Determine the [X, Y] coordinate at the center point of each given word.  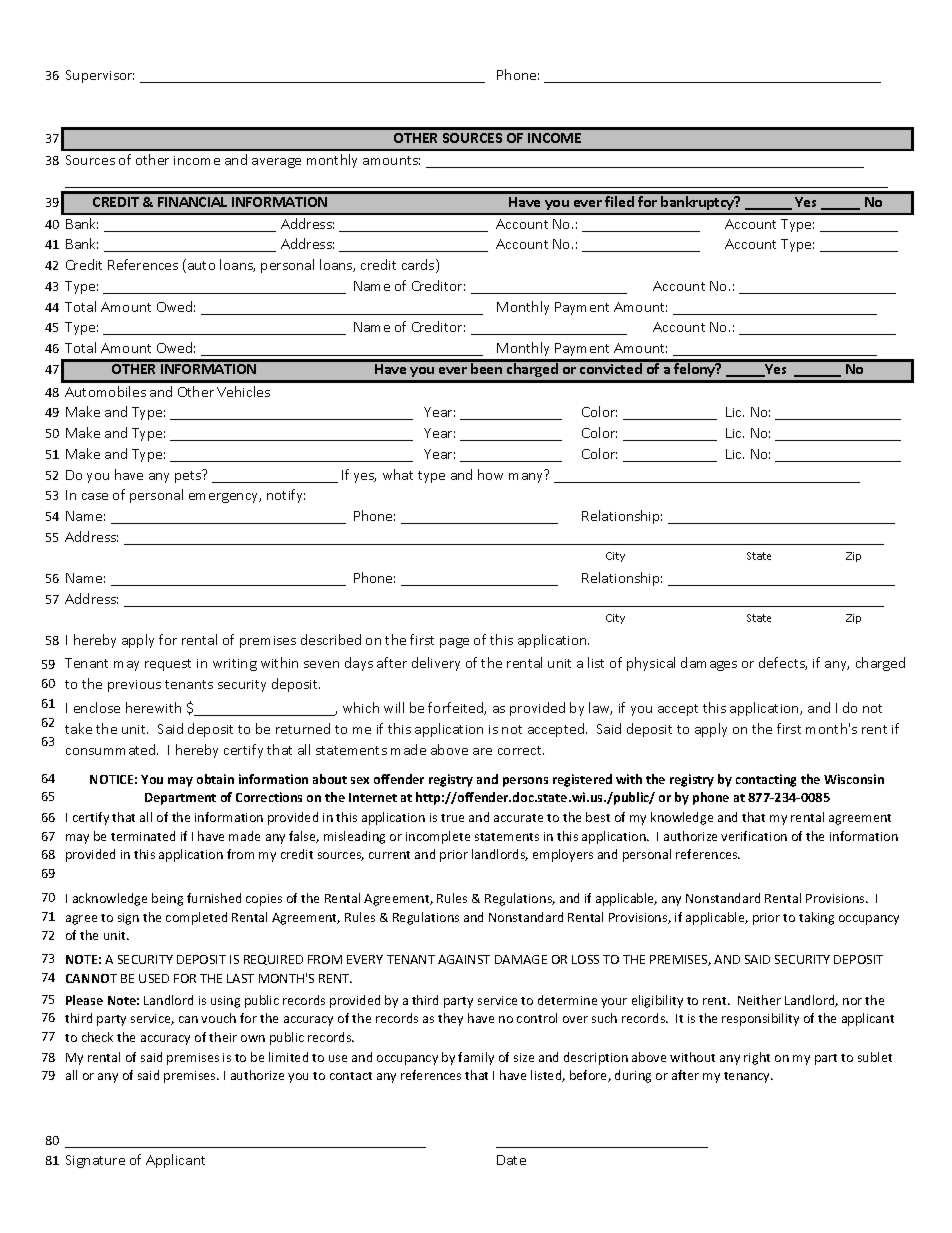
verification [754, 836]
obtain [215, 779]
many [527, 476]
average [276, 163]
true [452, 818]
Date [511, 1160]
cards [419, 266]
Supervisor [100, 76]
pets [189, 476]
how [490, 474]
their [223, 1037]
